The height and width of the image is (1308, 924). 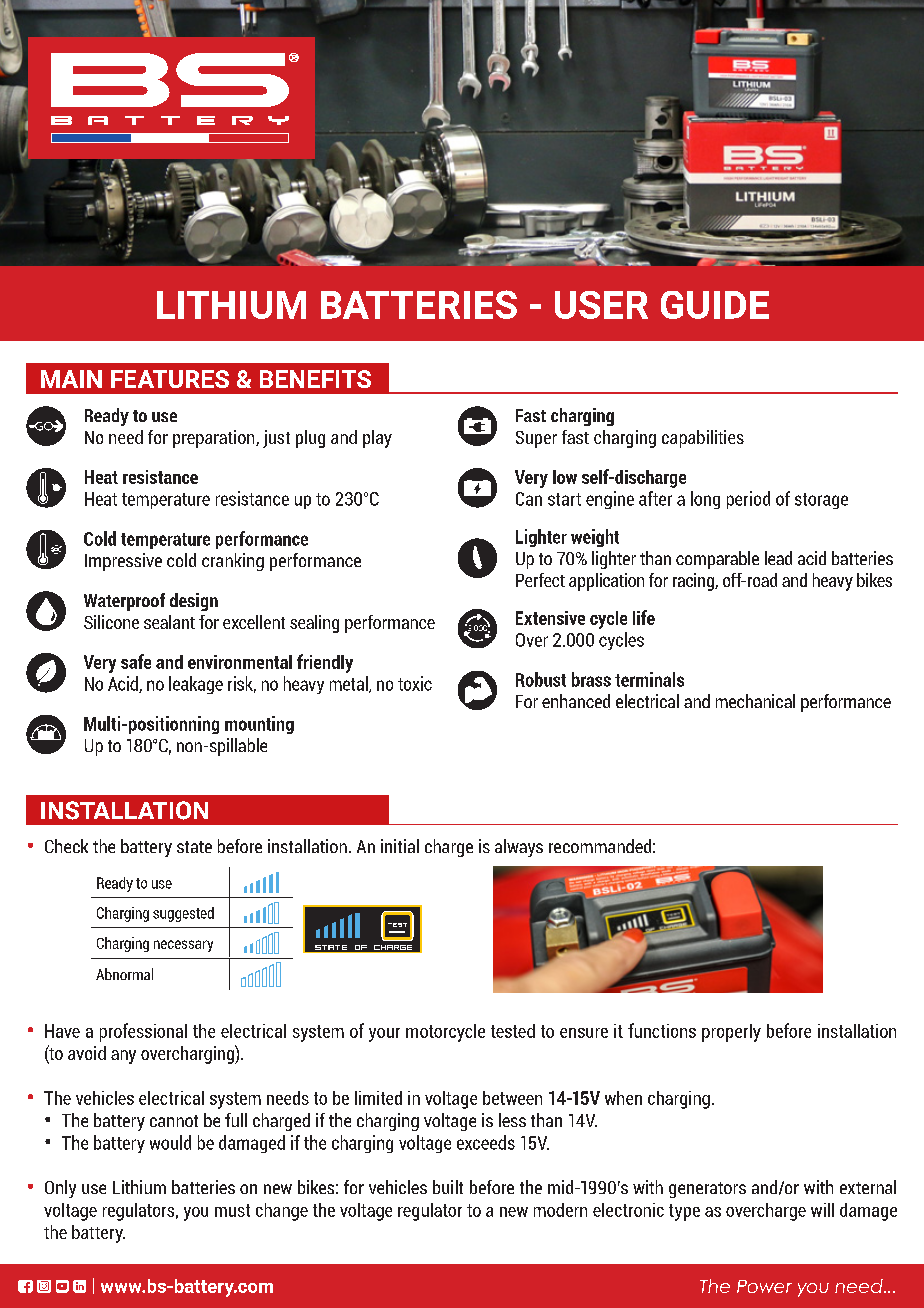 What do you see at coordinates (513, 1031) in the image?
I see `tested` at bounding box center [513, 1031].
